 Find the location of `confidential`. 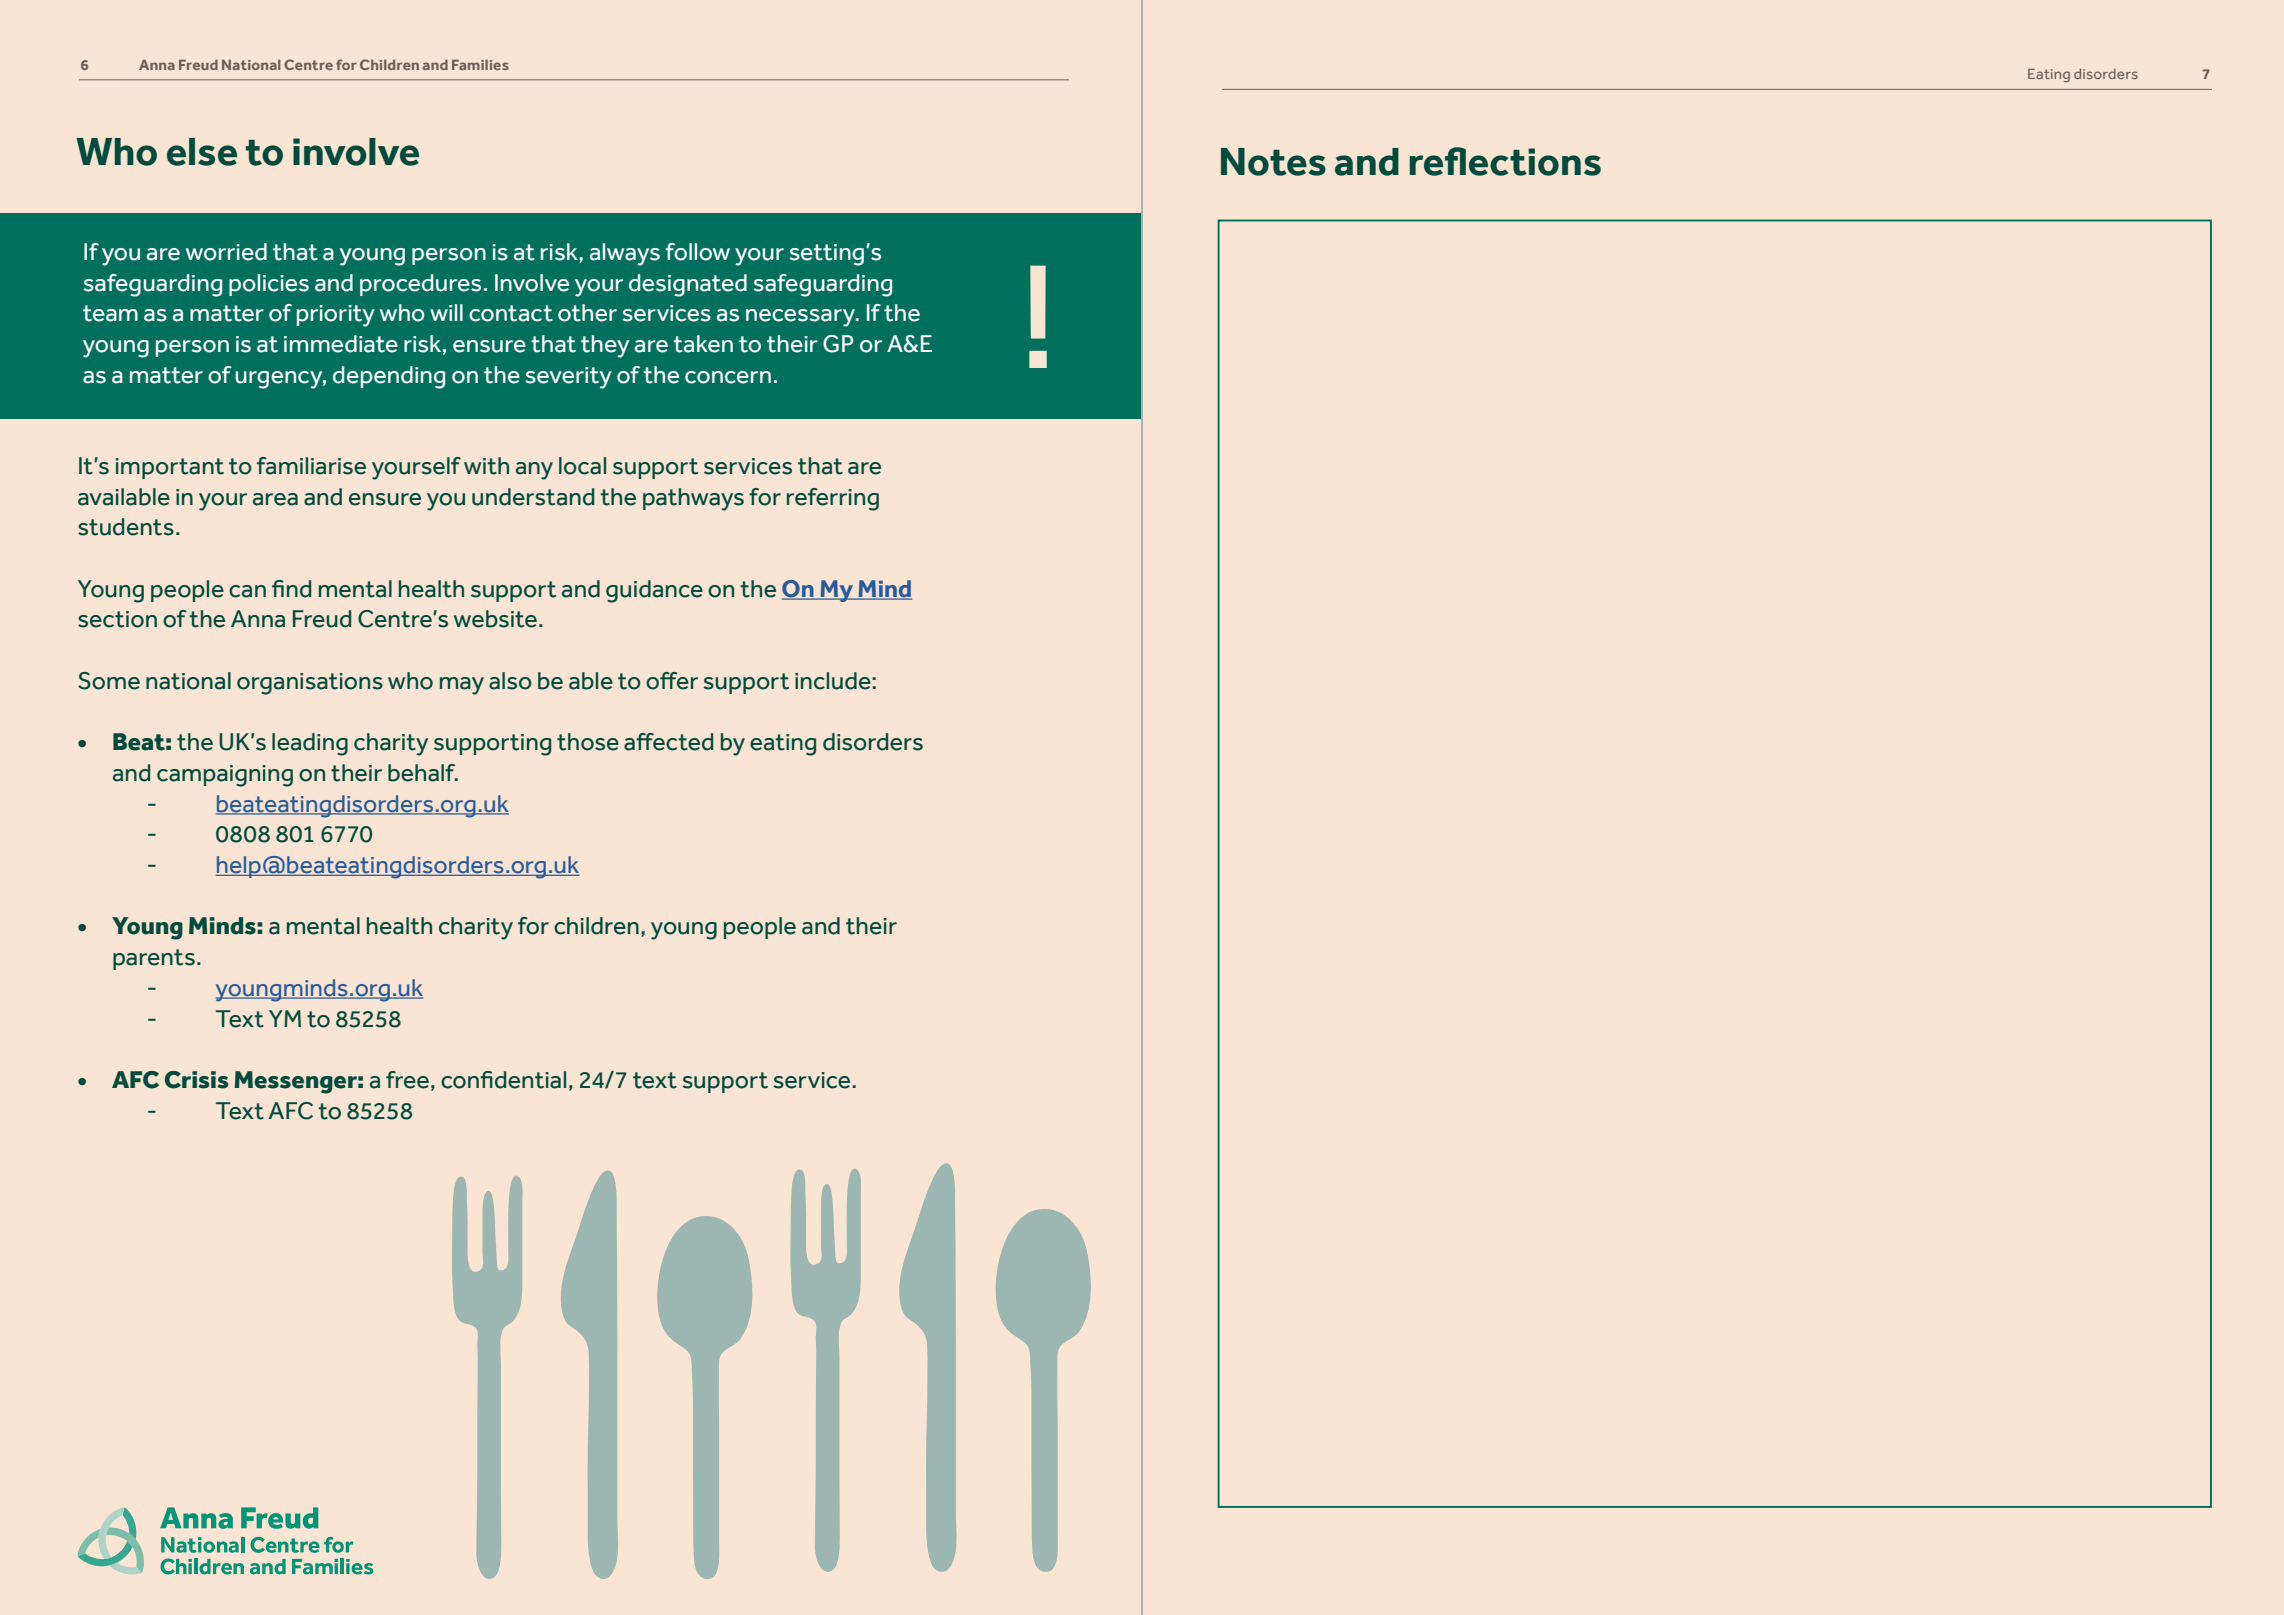

confidential is located at coordinates (503, 1080).
